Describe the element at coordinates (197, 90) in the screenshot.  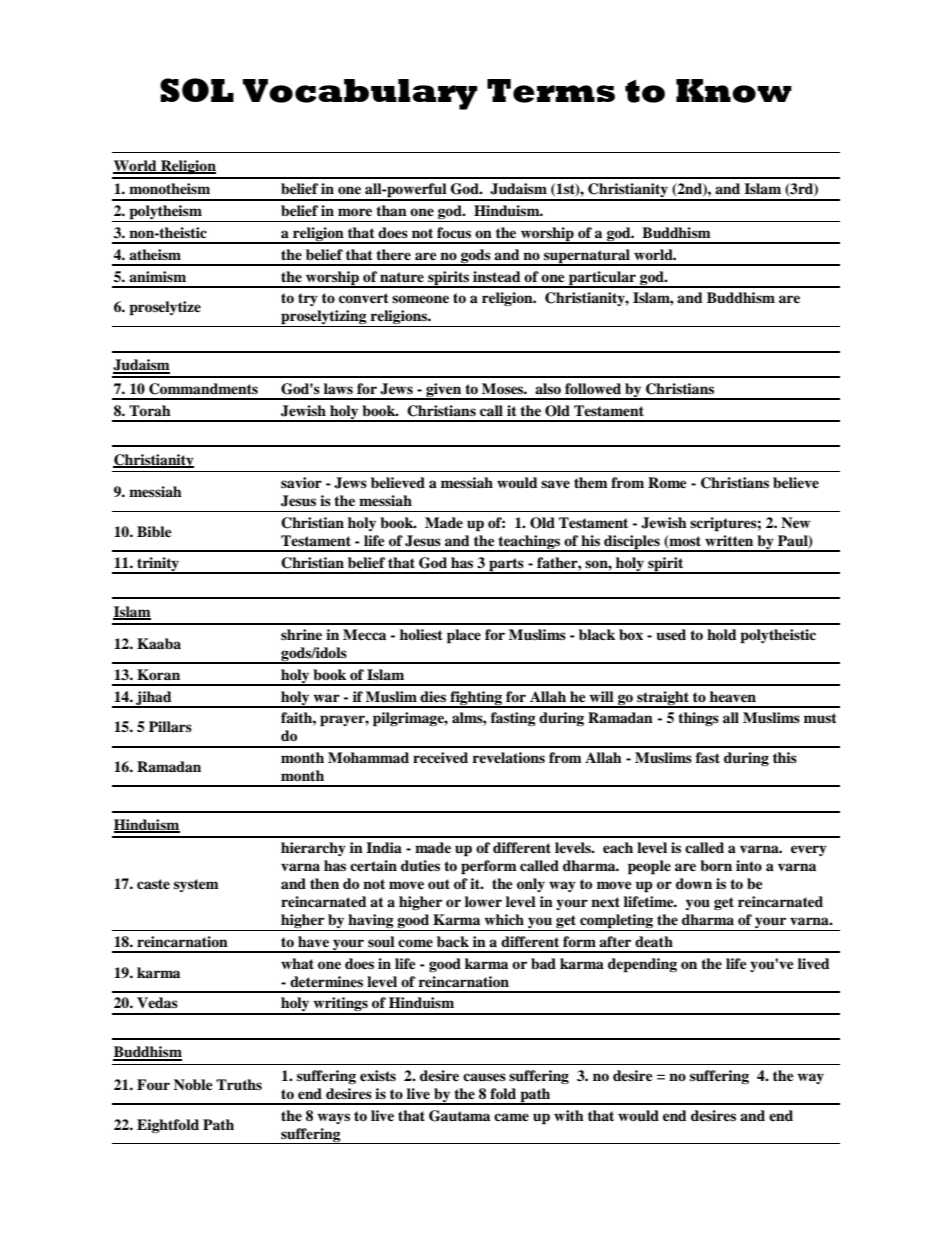
I see `SOL` at that location.
